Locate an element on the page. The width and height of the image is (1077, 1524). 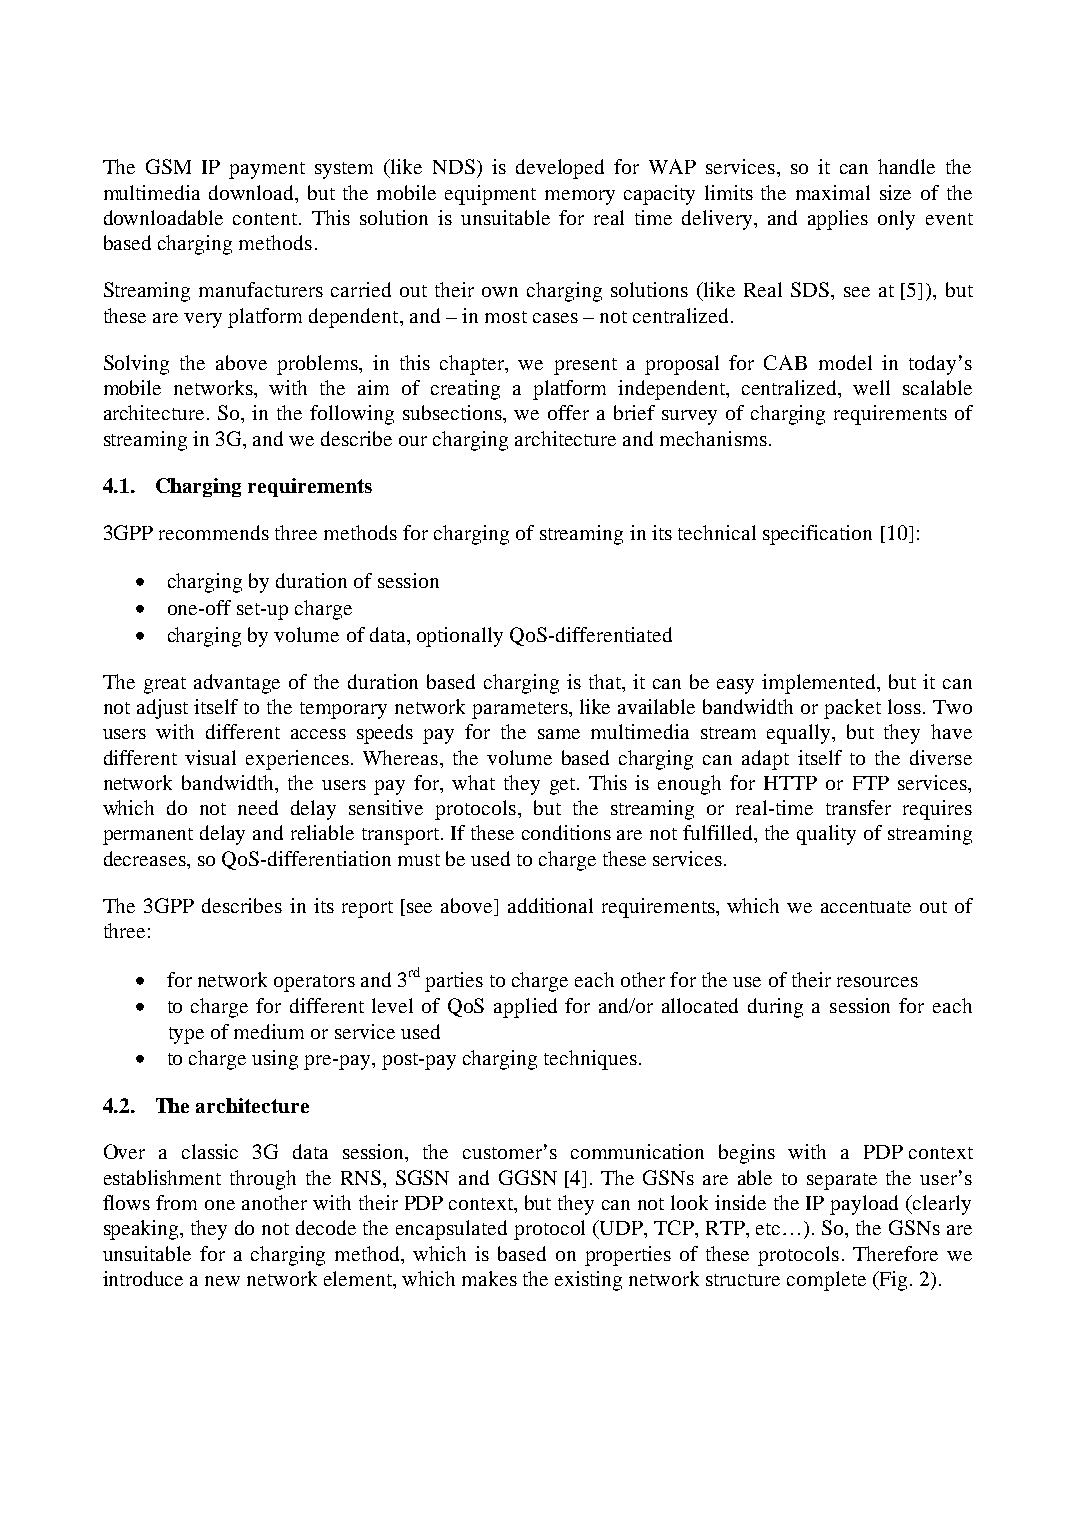
same is located at coordinates (559, 734).
